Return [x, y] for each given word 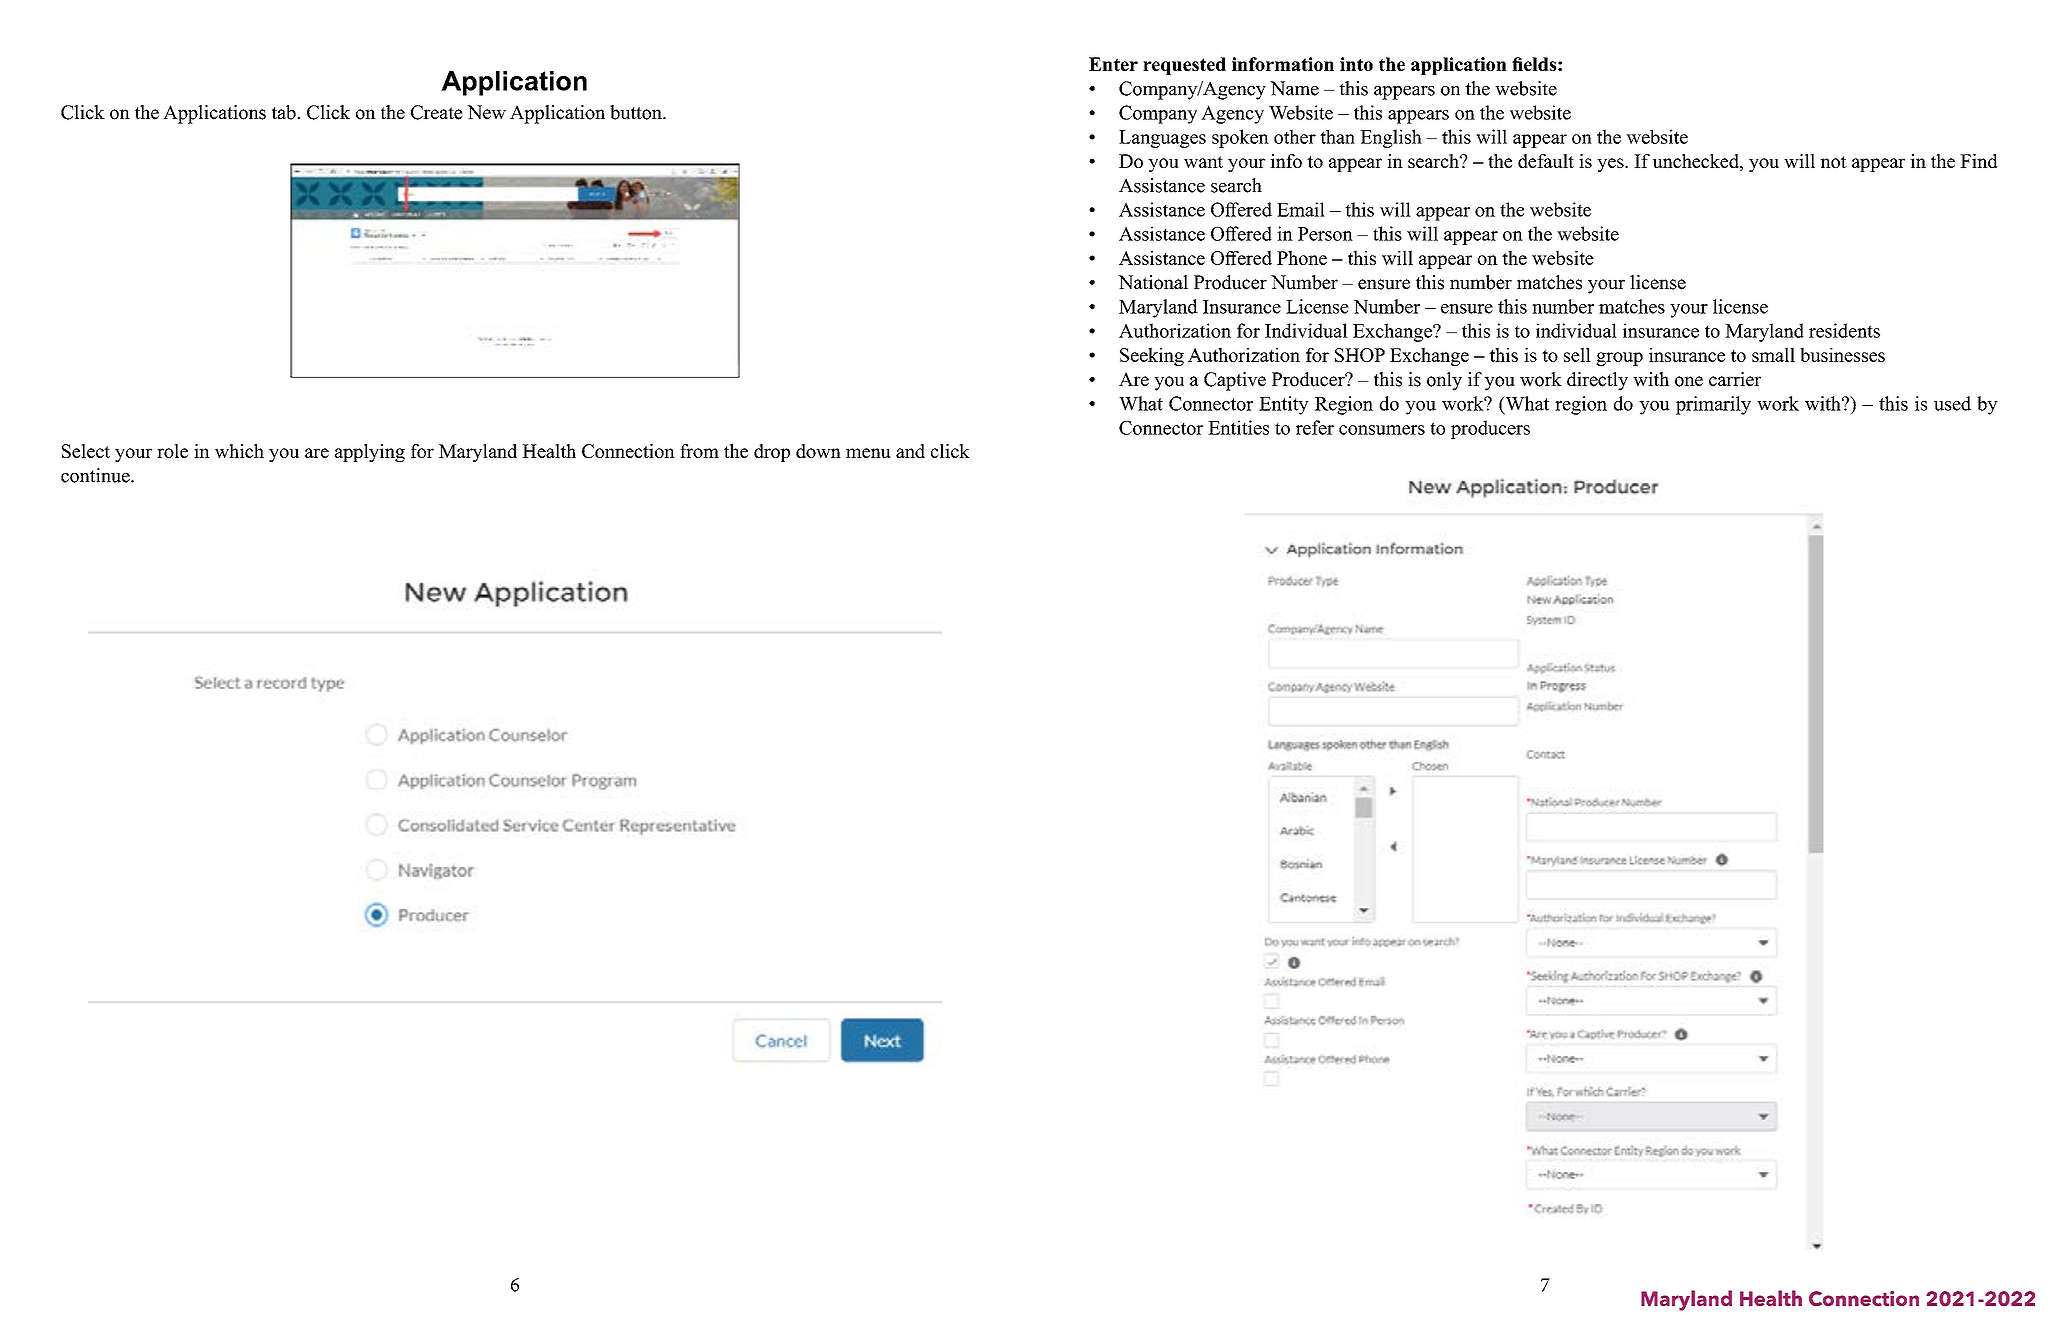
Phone [1302, 257]
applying [370, 453]
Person [1325, 234]
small [1773, 354]
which [239, 451]
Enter [1113, 64]
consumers [1382, 430]
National [1153, 282]
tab [285, 112]
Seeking [1152, 356]
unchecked [1697, 162]
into [1356, 64]
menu [868, 453]
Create [437, 112]
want [1203, 162]
